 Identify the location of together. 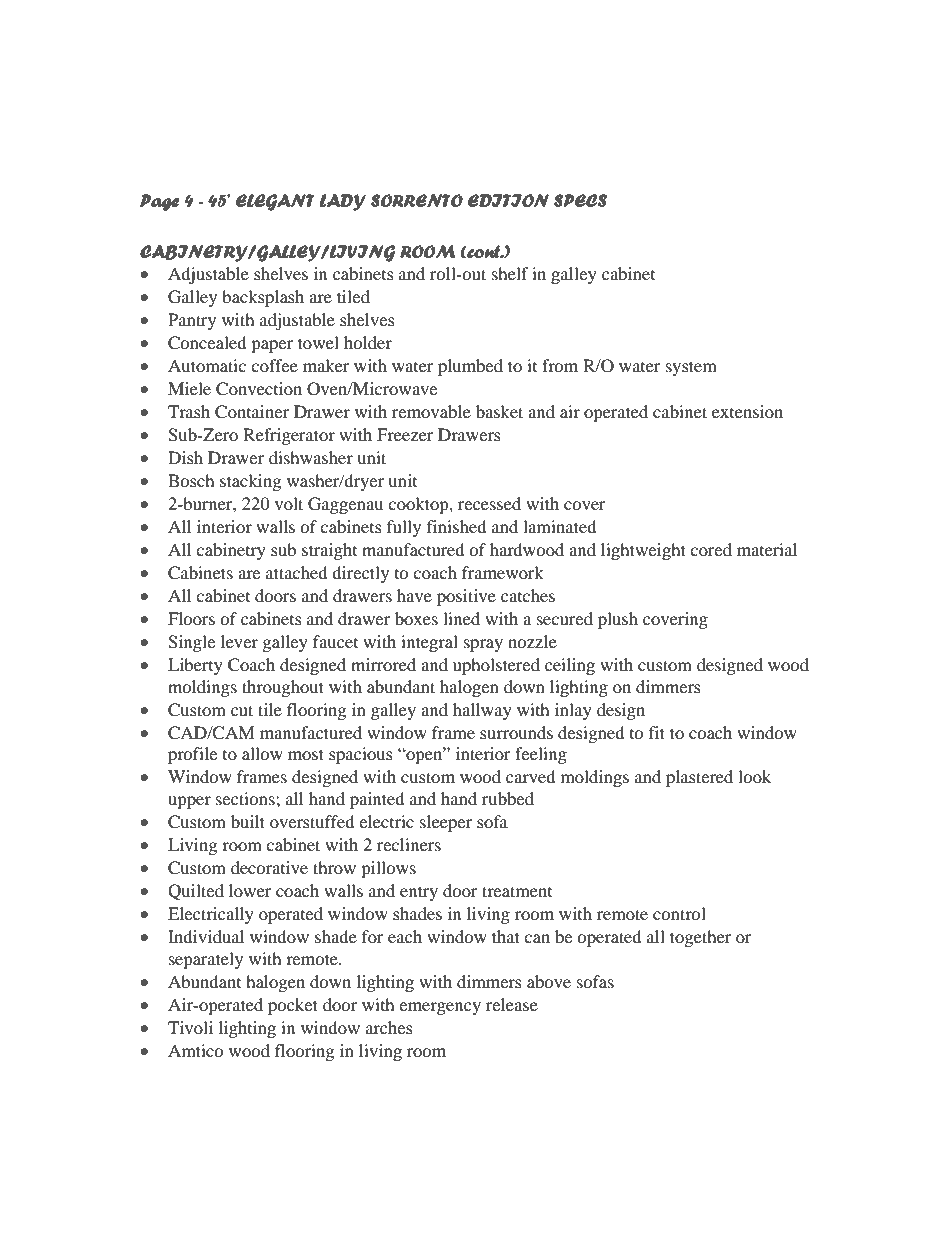
(701, 938).
